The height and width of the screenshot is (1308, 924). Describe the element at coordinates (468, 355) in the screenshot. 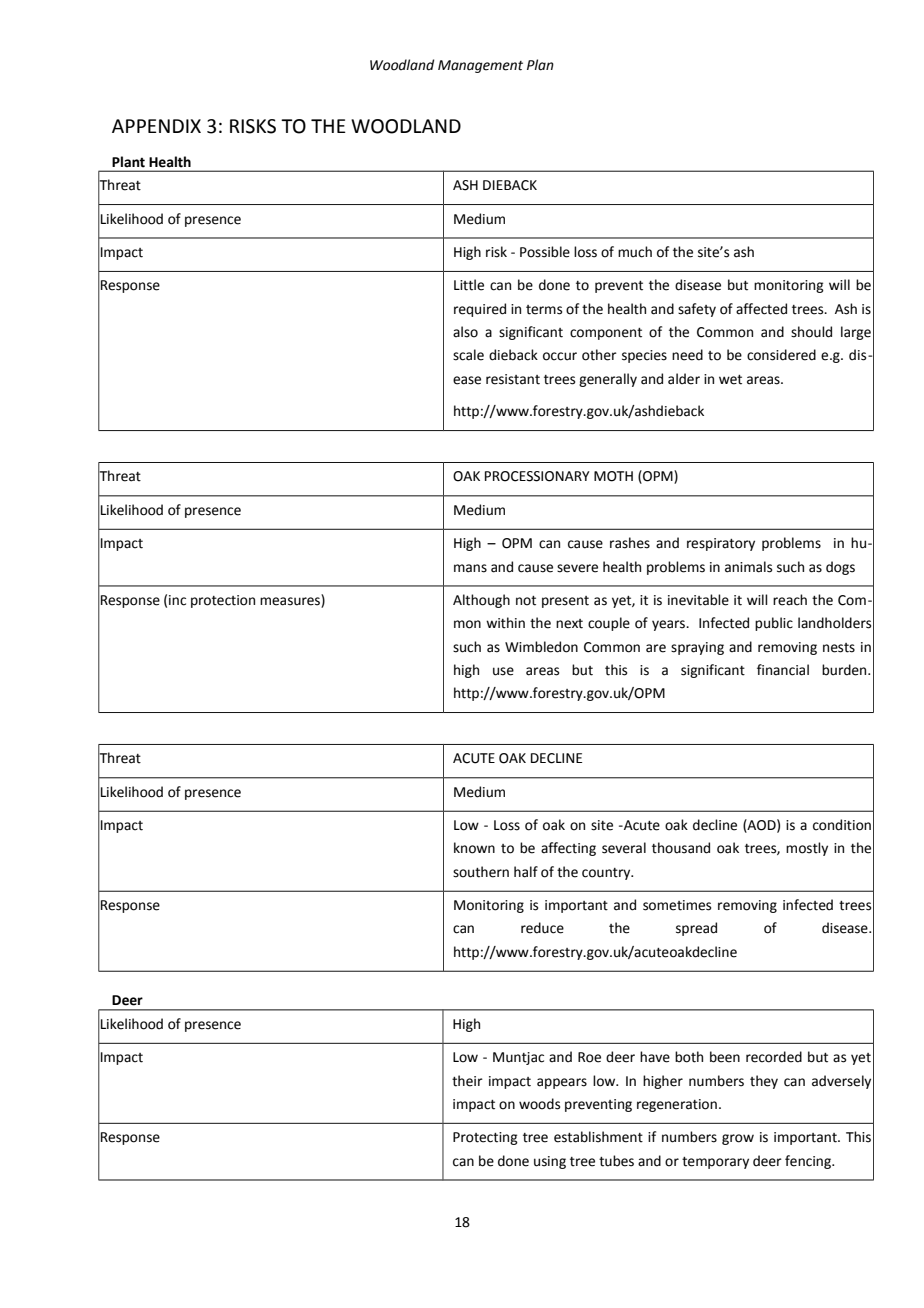

I see `scale` at that location.
